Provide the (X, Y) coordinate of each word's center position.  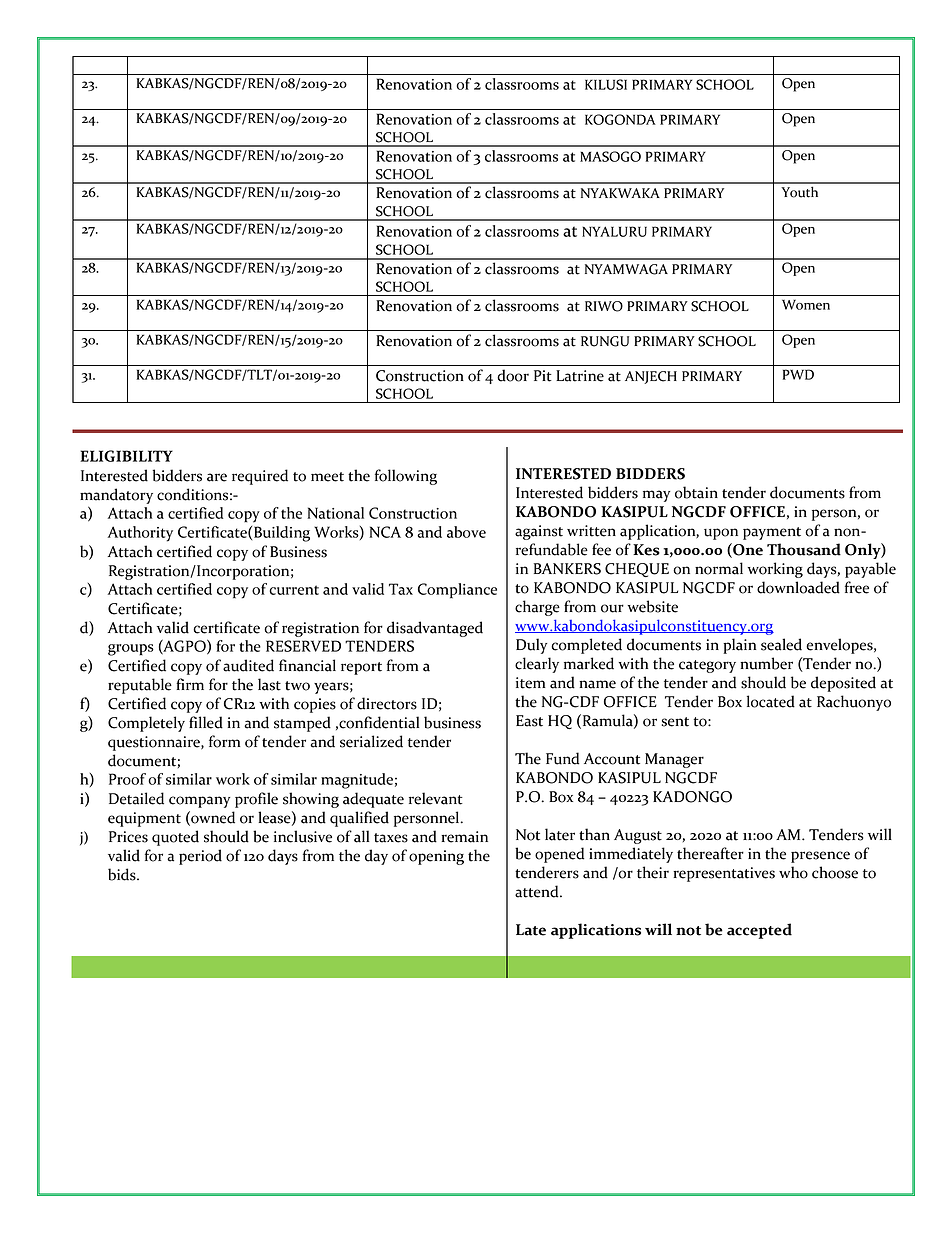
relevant (436, 798)
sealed (781, 644)
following (406, 477)
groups (131, 650)
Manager (674, 760)
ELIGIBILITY (126, 456)
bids (123, 874)
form (225, 741)
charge (537, 608)
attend (538, 891)
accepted (759, 931)
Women (806, 305)
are (217, 477)
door (513, 375)
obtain (696, 492)
